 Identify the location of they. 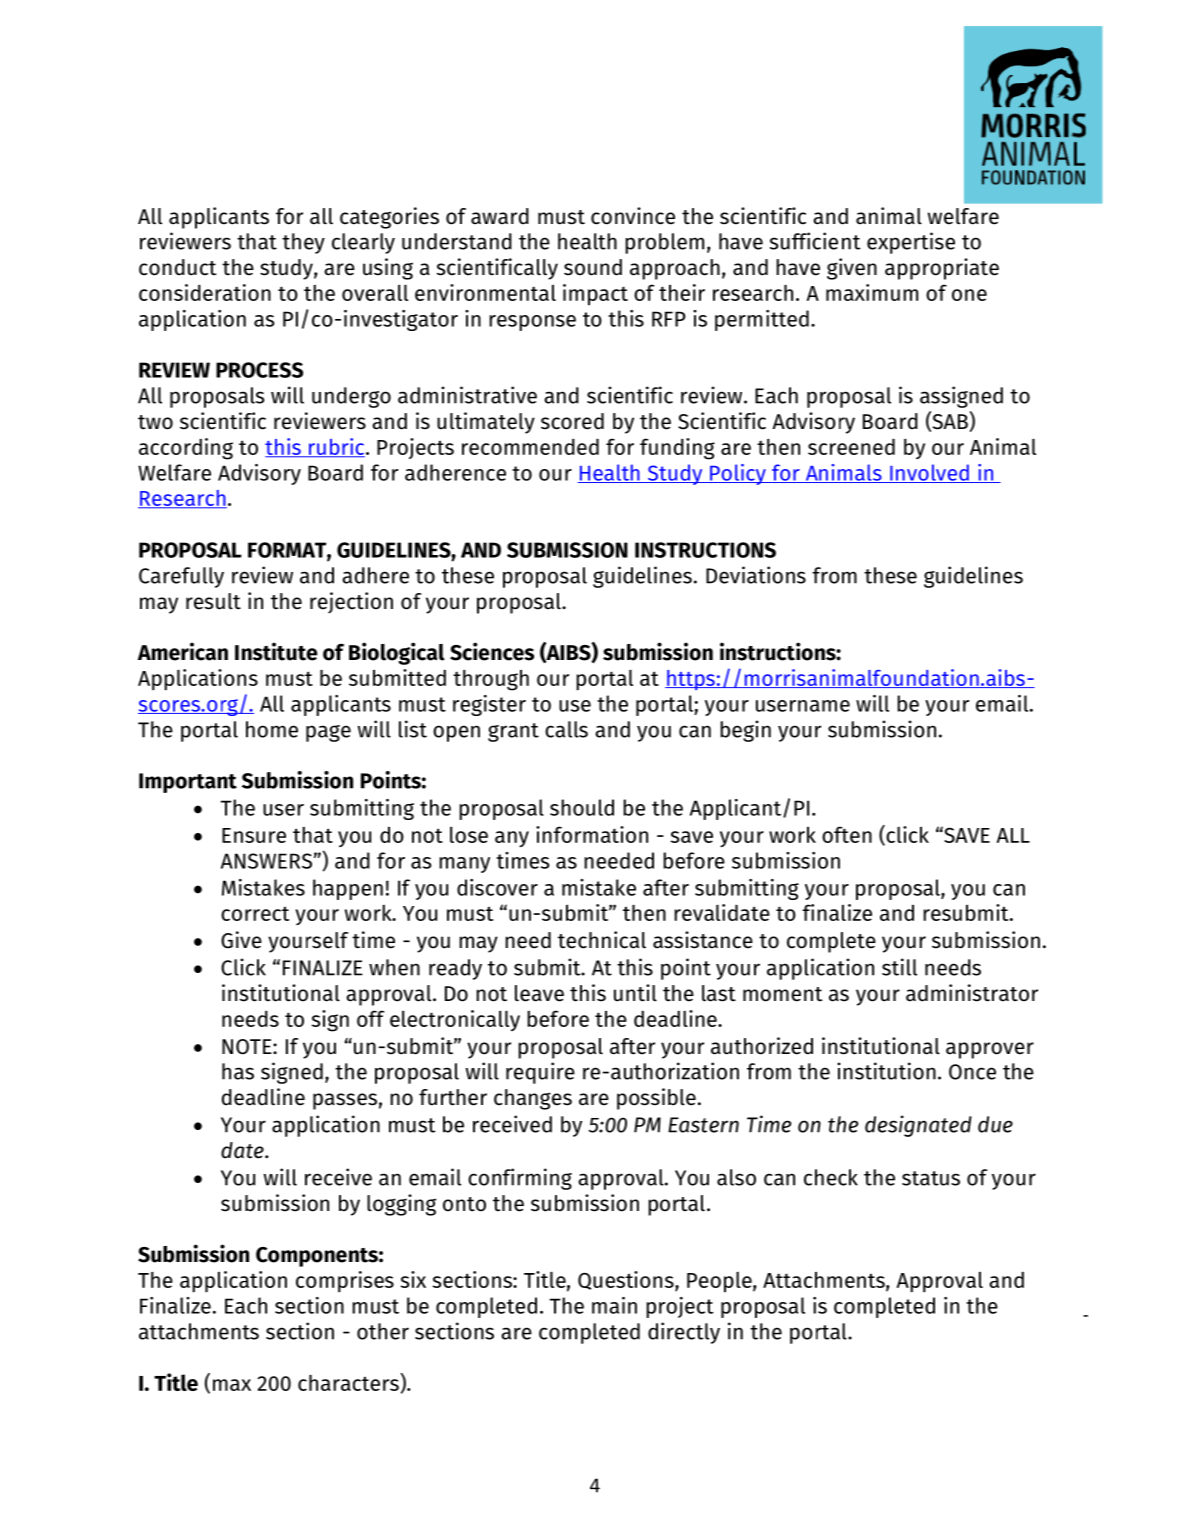
(303, 243).
